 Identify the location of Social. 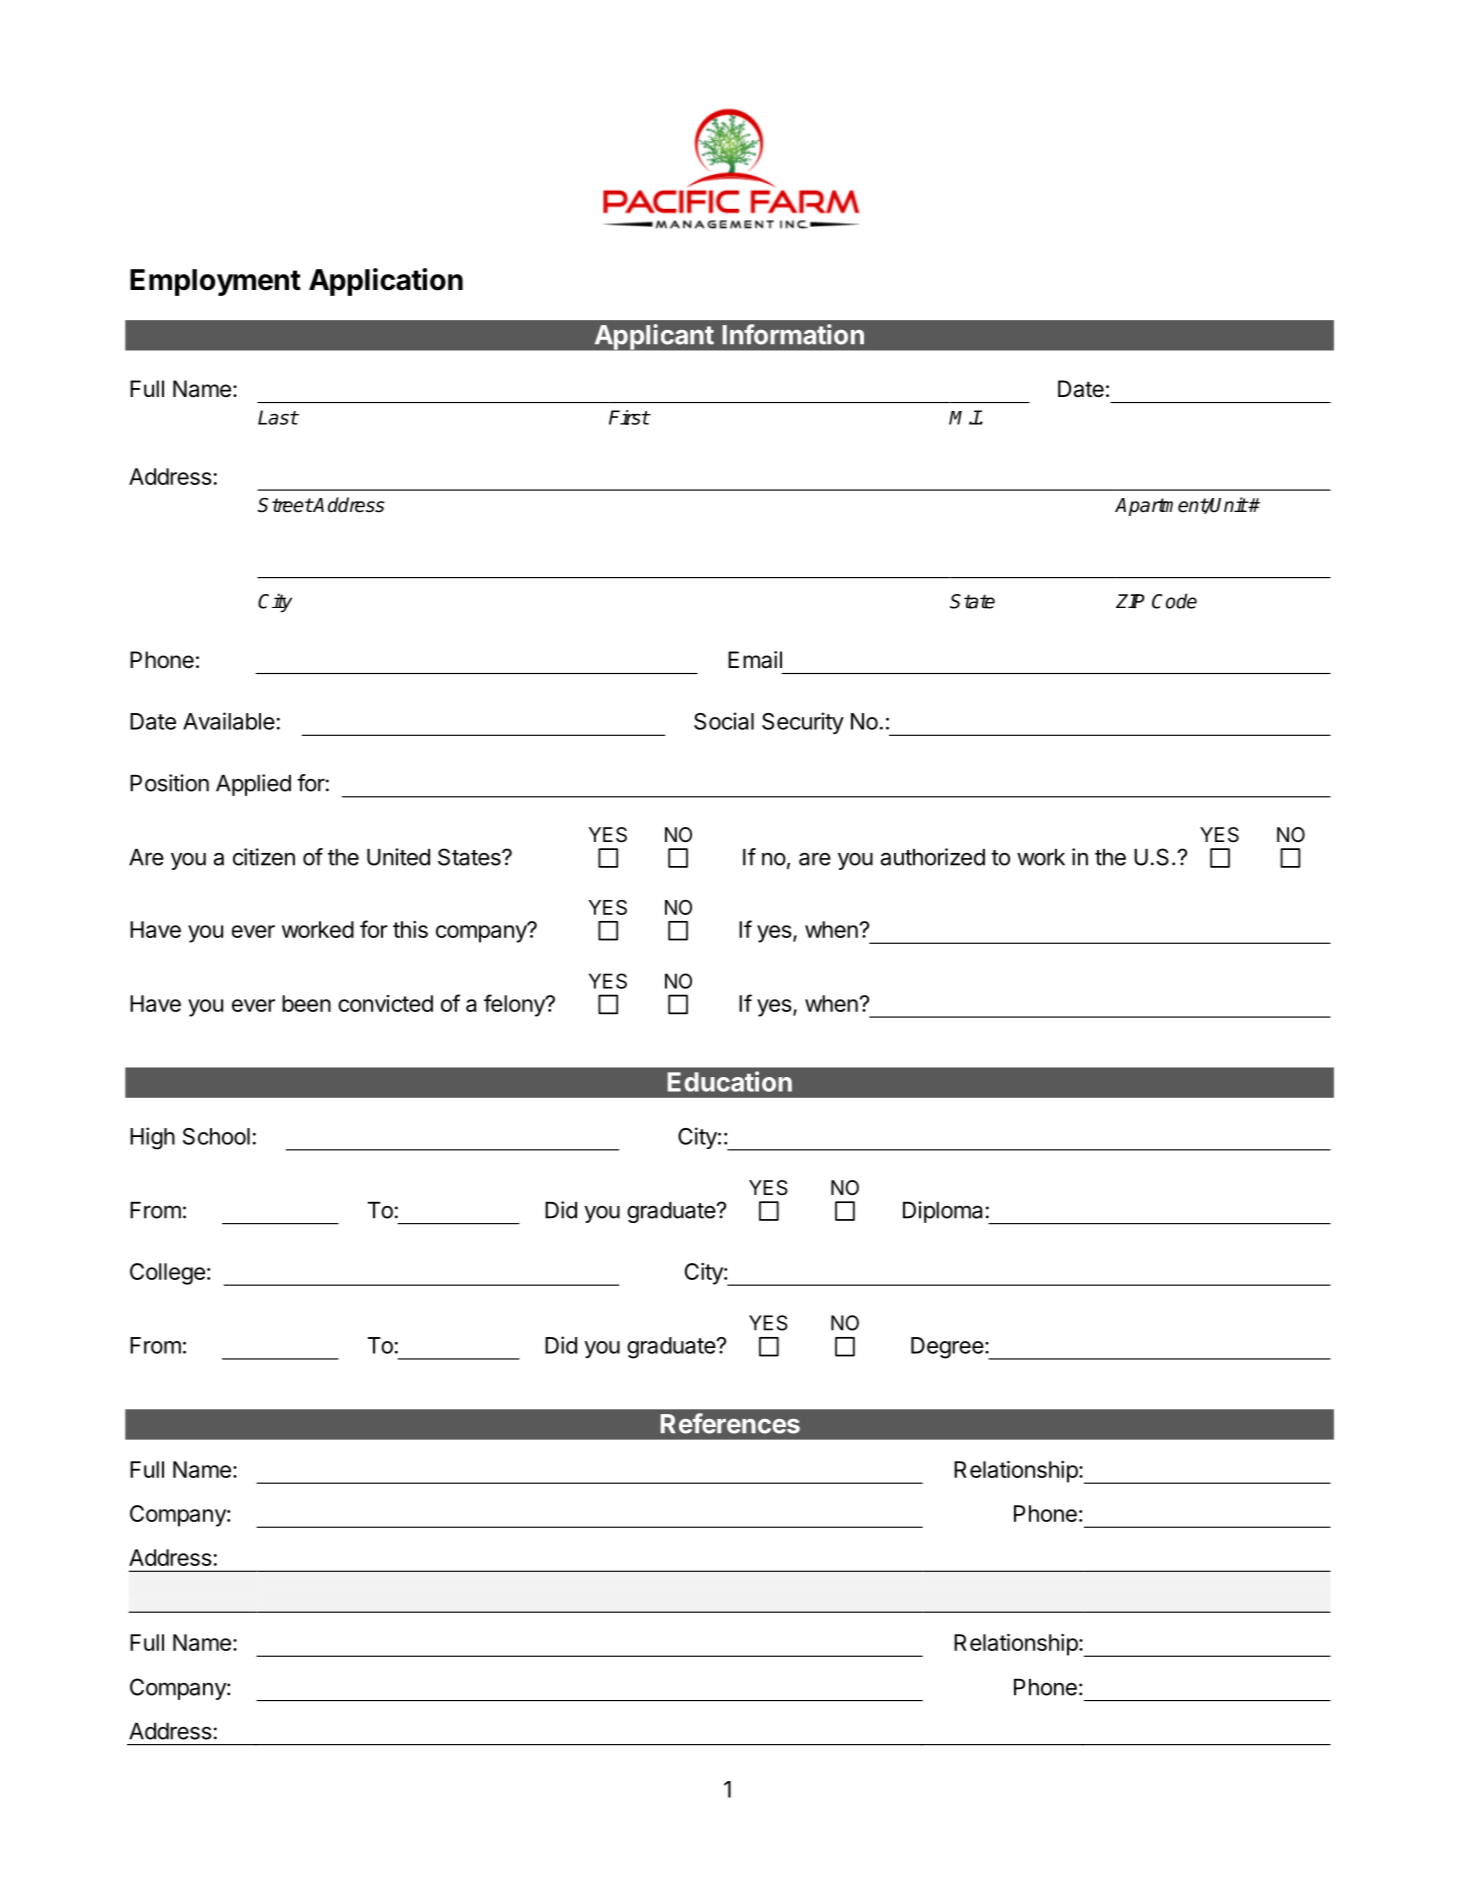
(724, 721).
